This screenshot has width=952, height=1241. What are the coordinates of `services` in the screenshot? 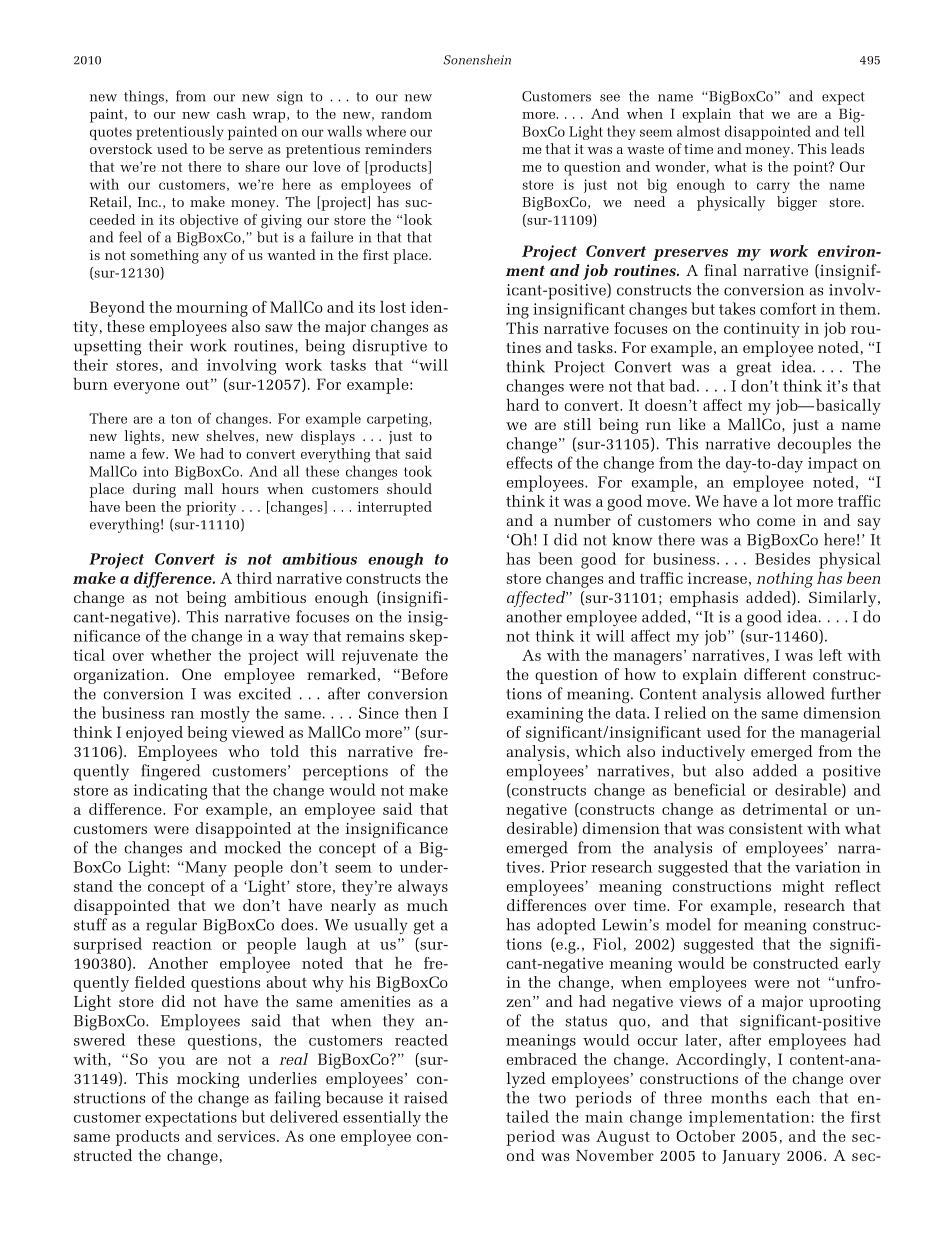 It's located at (246, 1136).
